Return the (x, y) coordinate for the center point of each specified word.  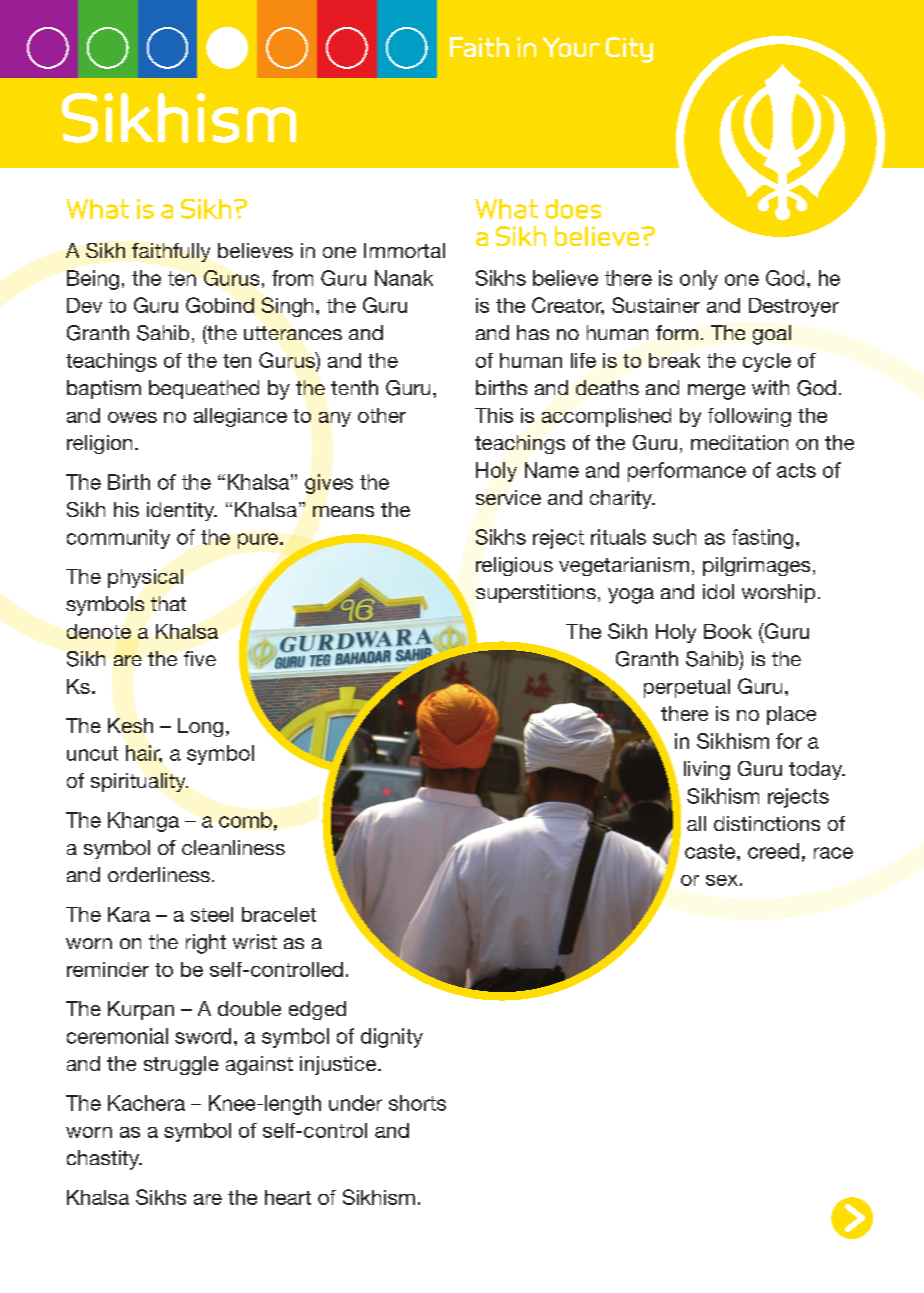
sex (722, 880)
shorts (417, 1103)
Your (571, 47)
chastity (104, 1160)
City (629, 50)
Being (93, 280)
